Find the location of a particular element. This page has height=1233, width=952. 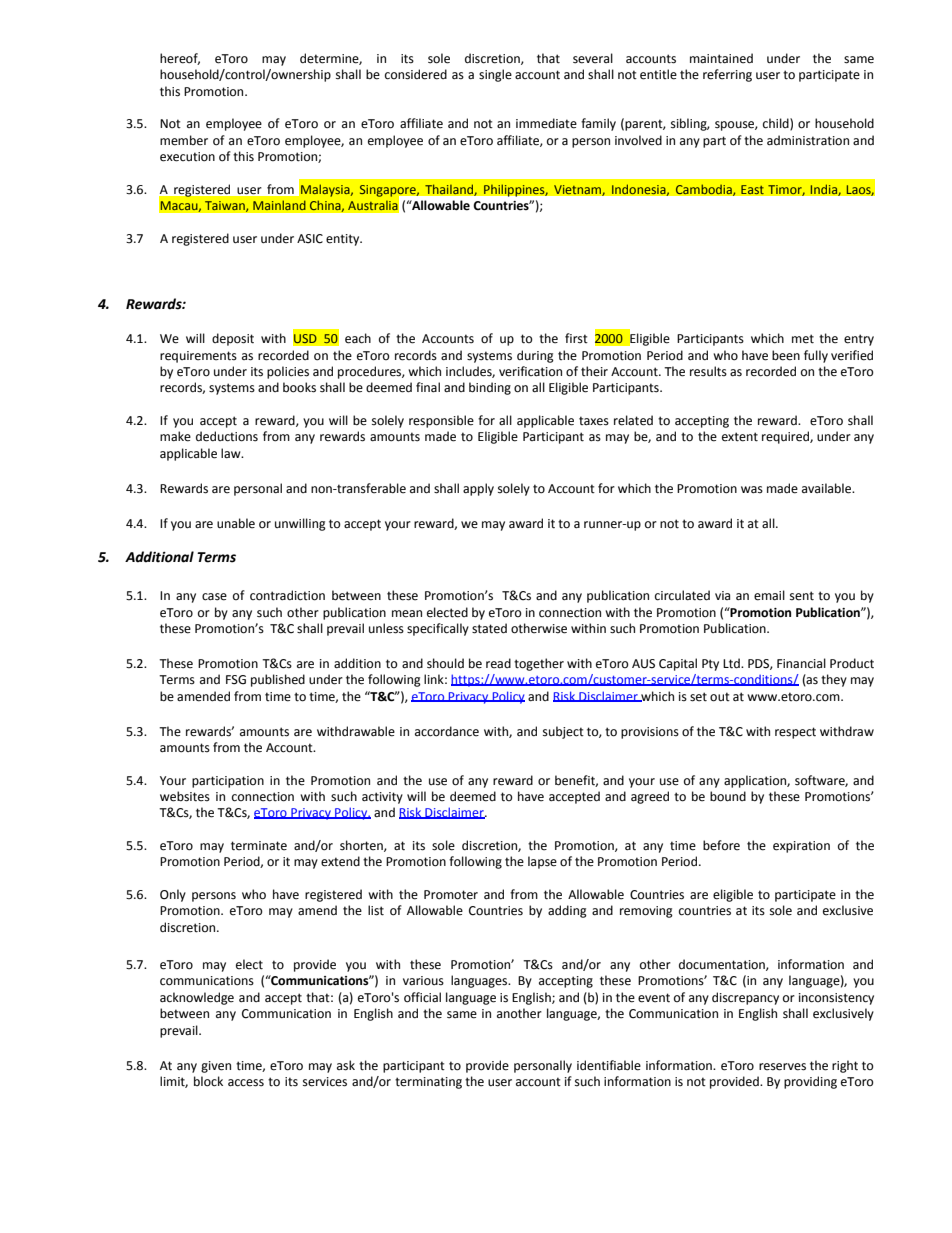

deposit is located at coordinates (233, 339).
